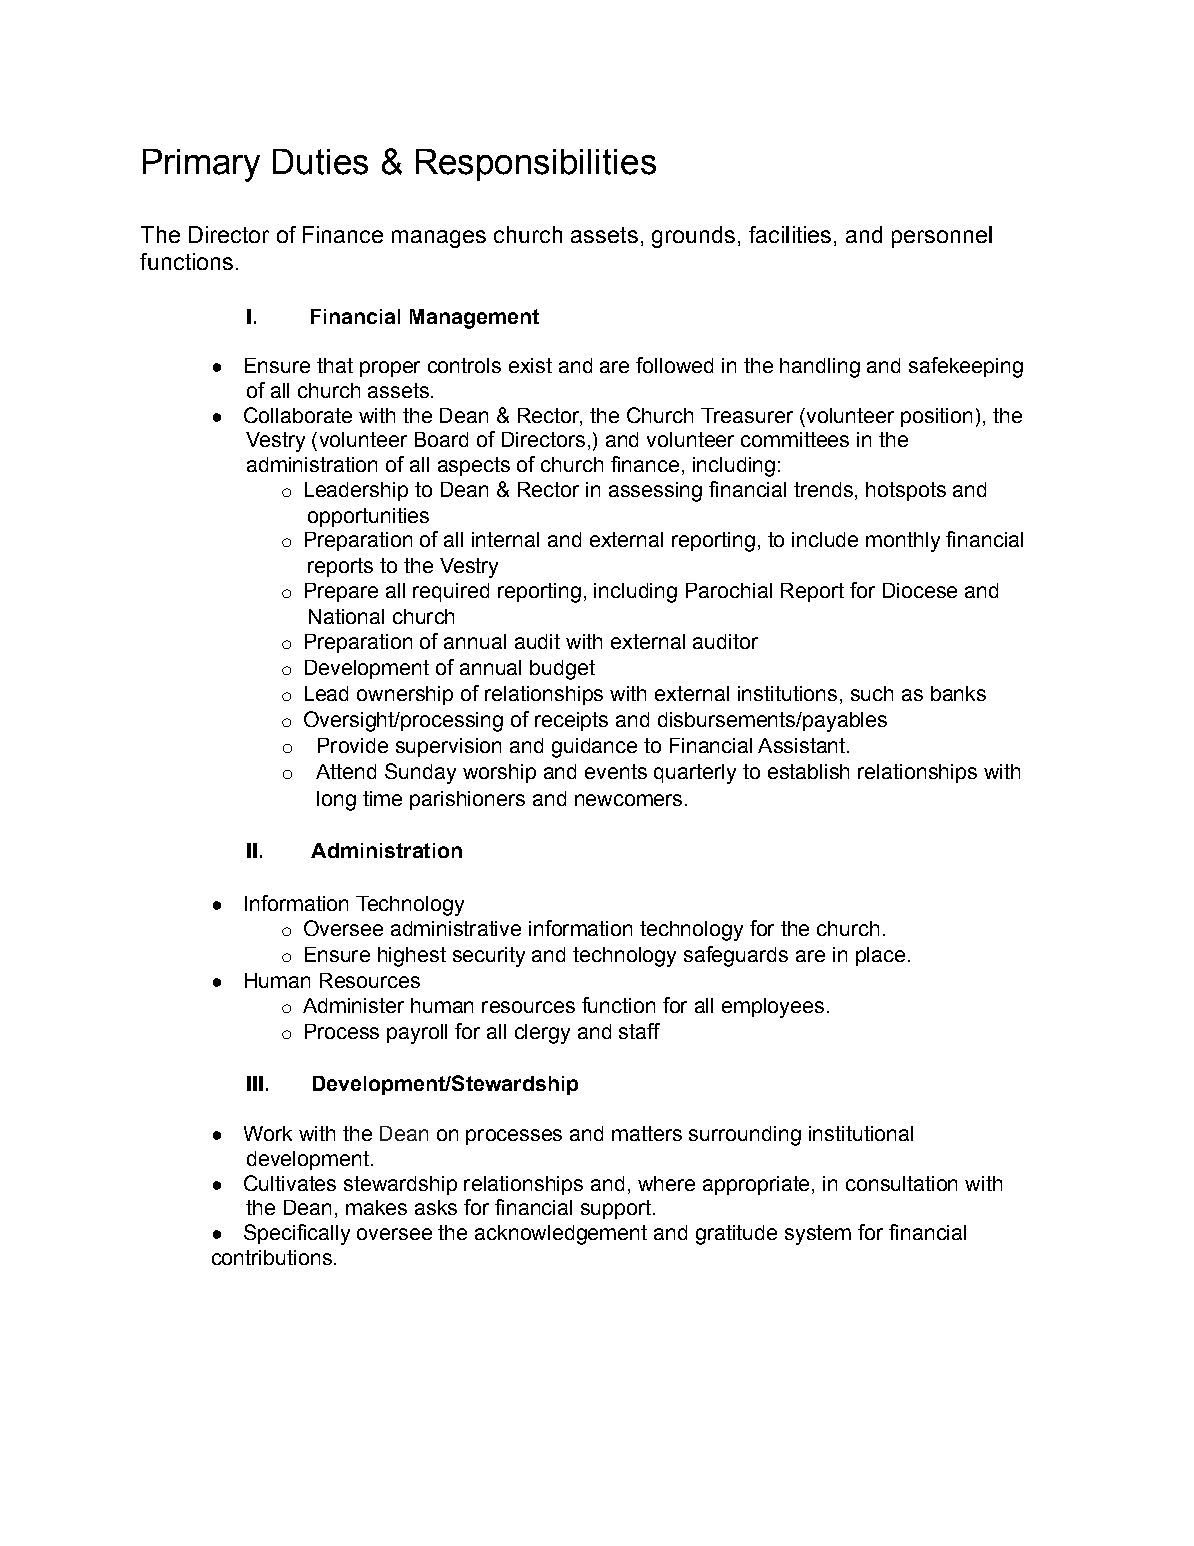  I want to click on Responsibilities, so click(536, 165).
